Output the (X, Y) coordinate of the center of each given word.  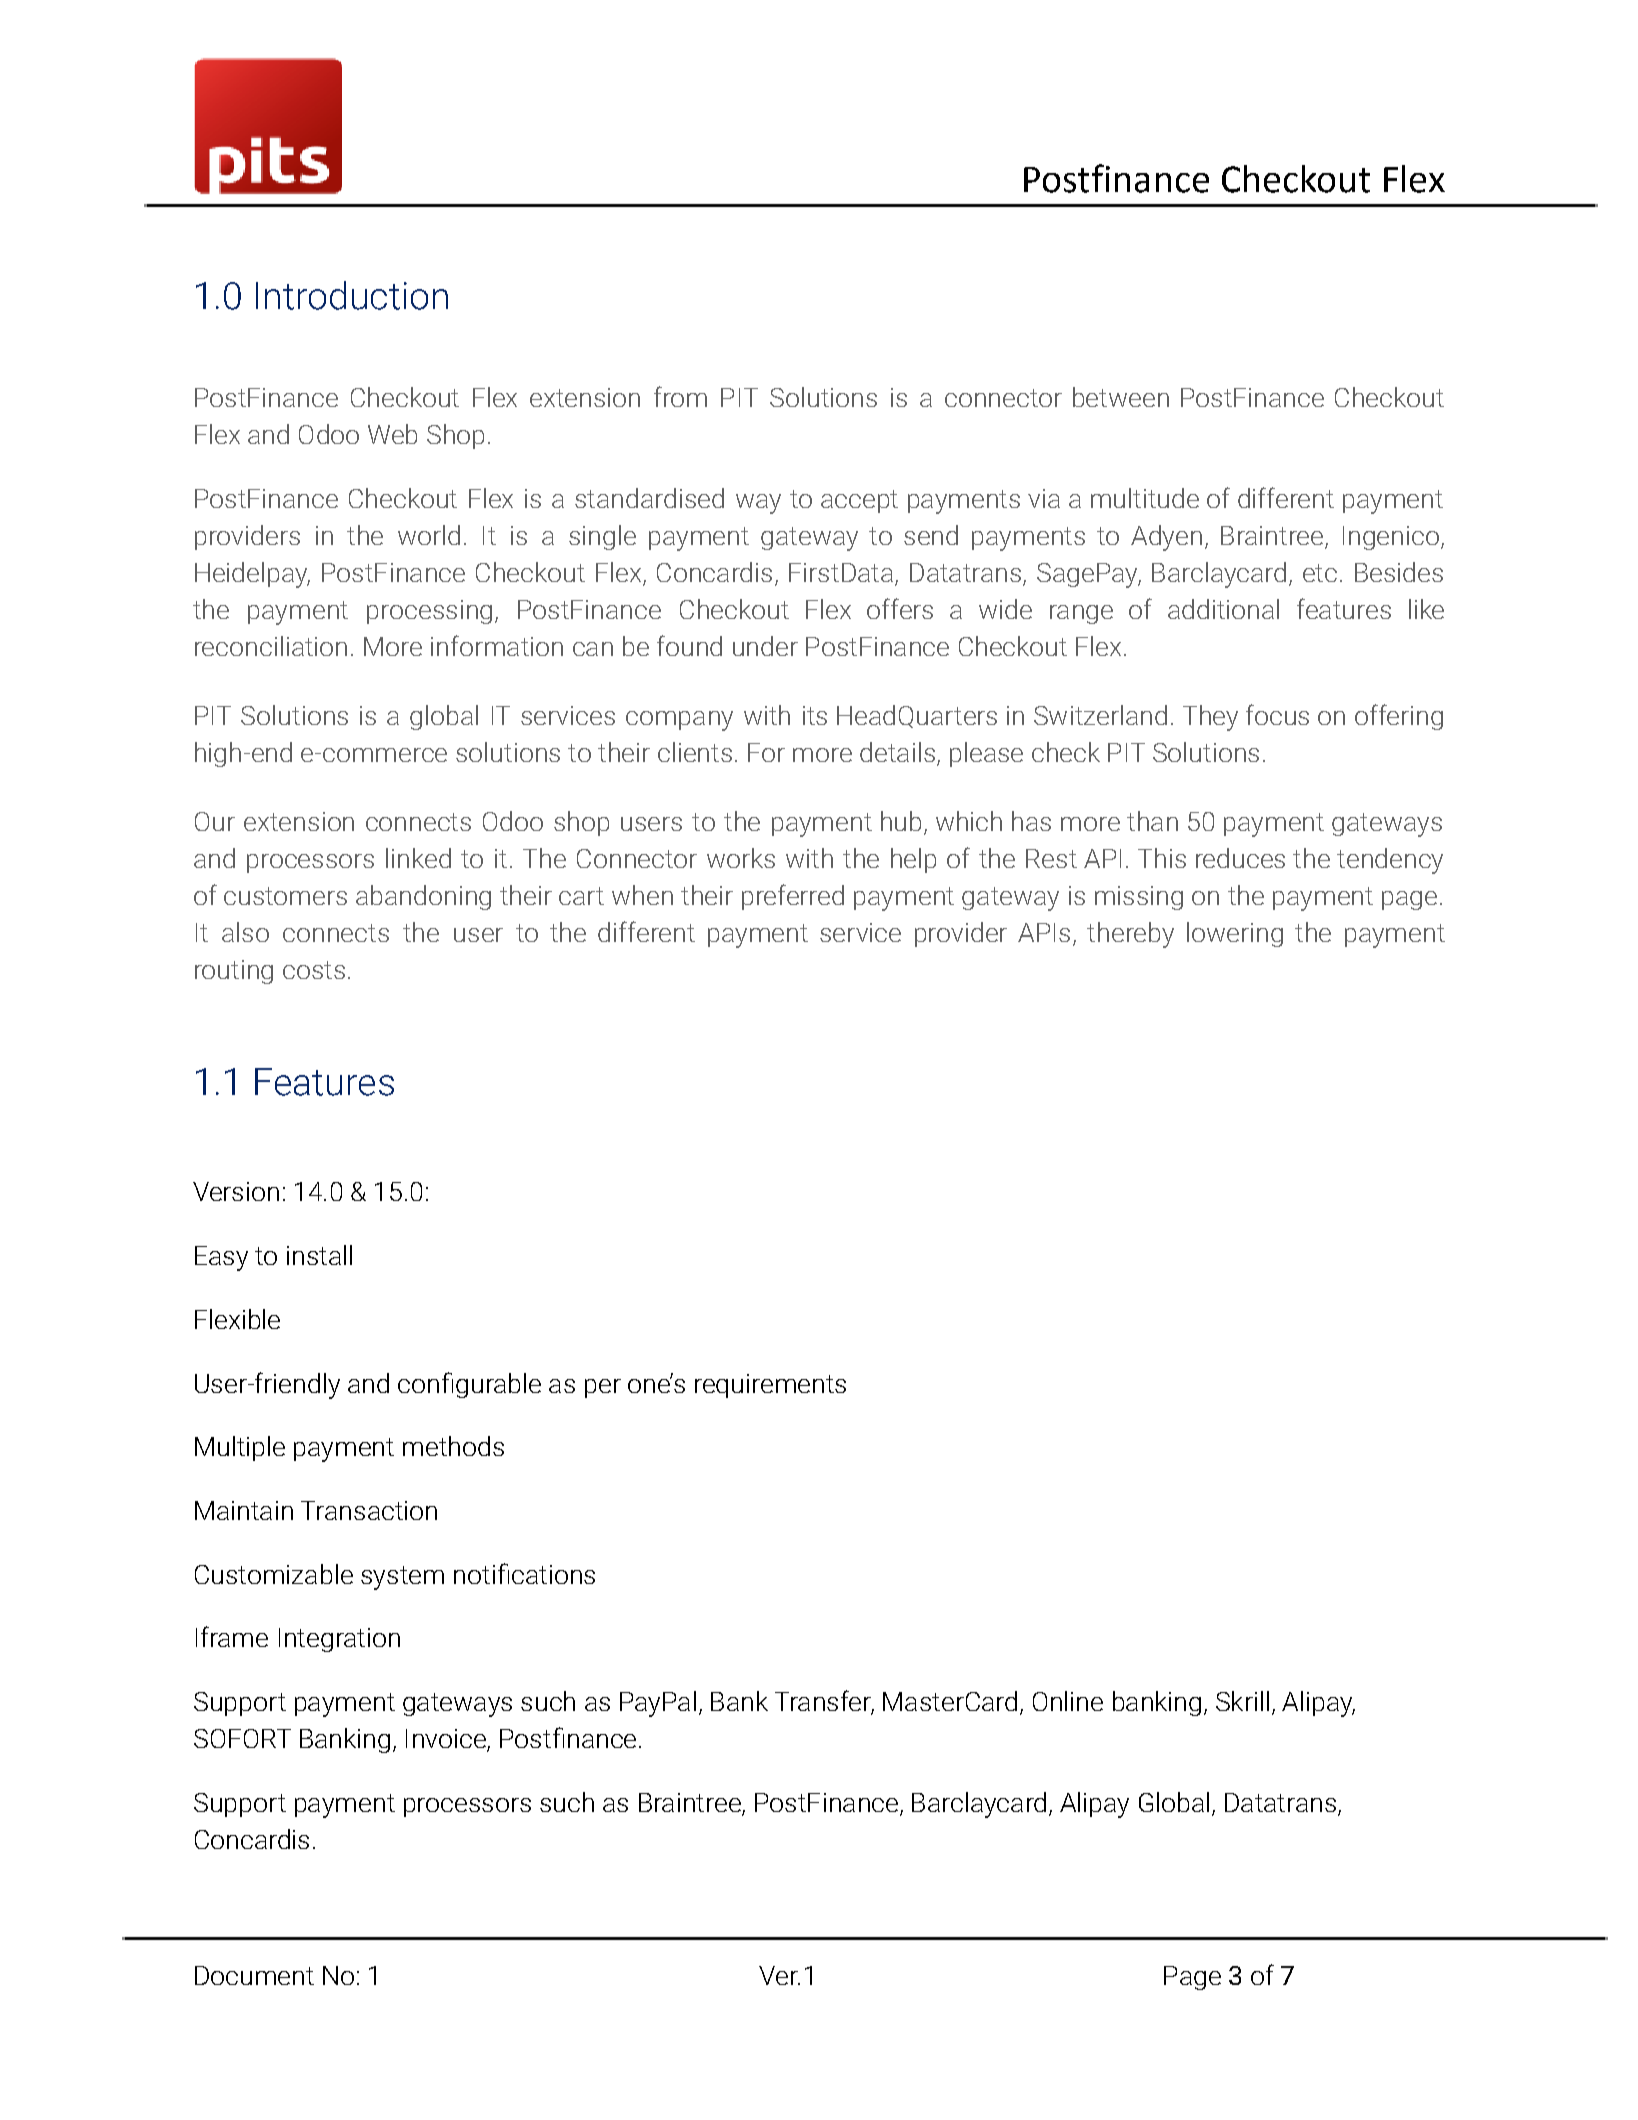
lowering (1235, 934)
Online (1068, 1701)
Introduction (352, 295)
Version (236, 1191)
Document (254, 1975)
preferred (793, 897)
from (680, 396)
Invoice (447, 1740)
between (1121, 397)
